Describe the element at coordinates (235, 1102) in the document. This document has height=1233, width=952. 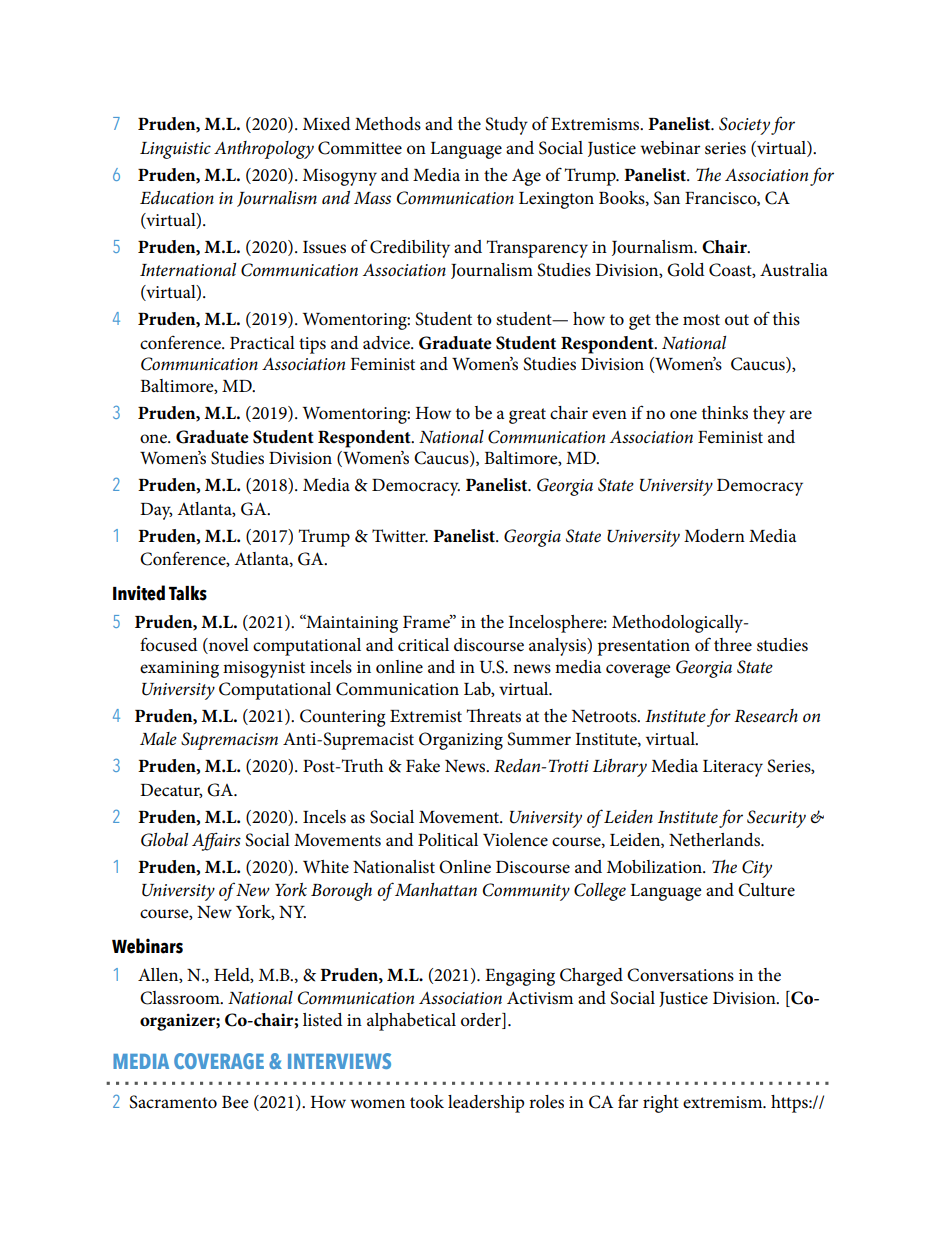
I see `Bee` at that location.
